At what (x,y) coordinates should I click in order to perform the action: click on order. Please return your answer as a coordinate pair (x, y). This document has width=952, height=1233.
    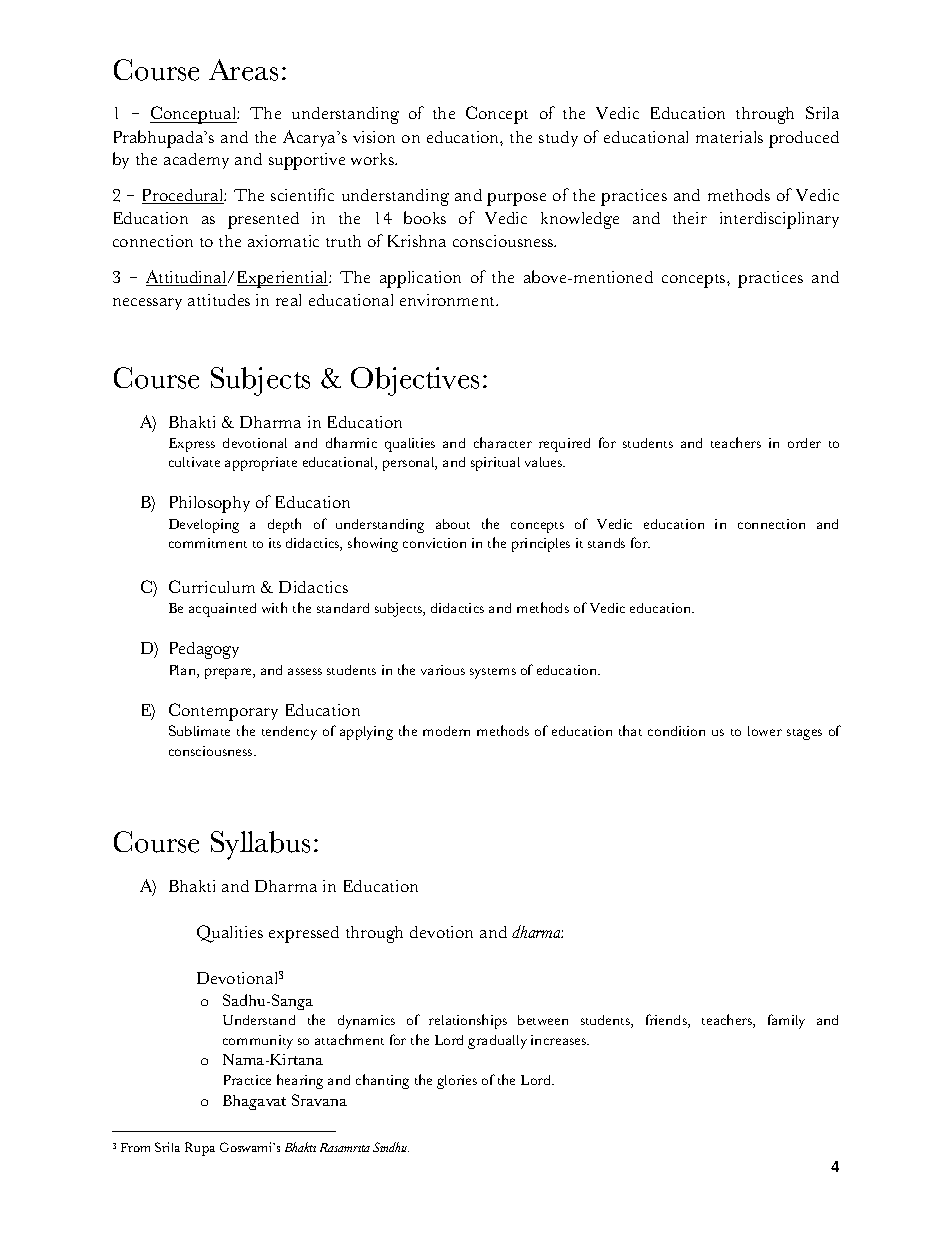
    Looking at the image, I should click on (804, 443).
